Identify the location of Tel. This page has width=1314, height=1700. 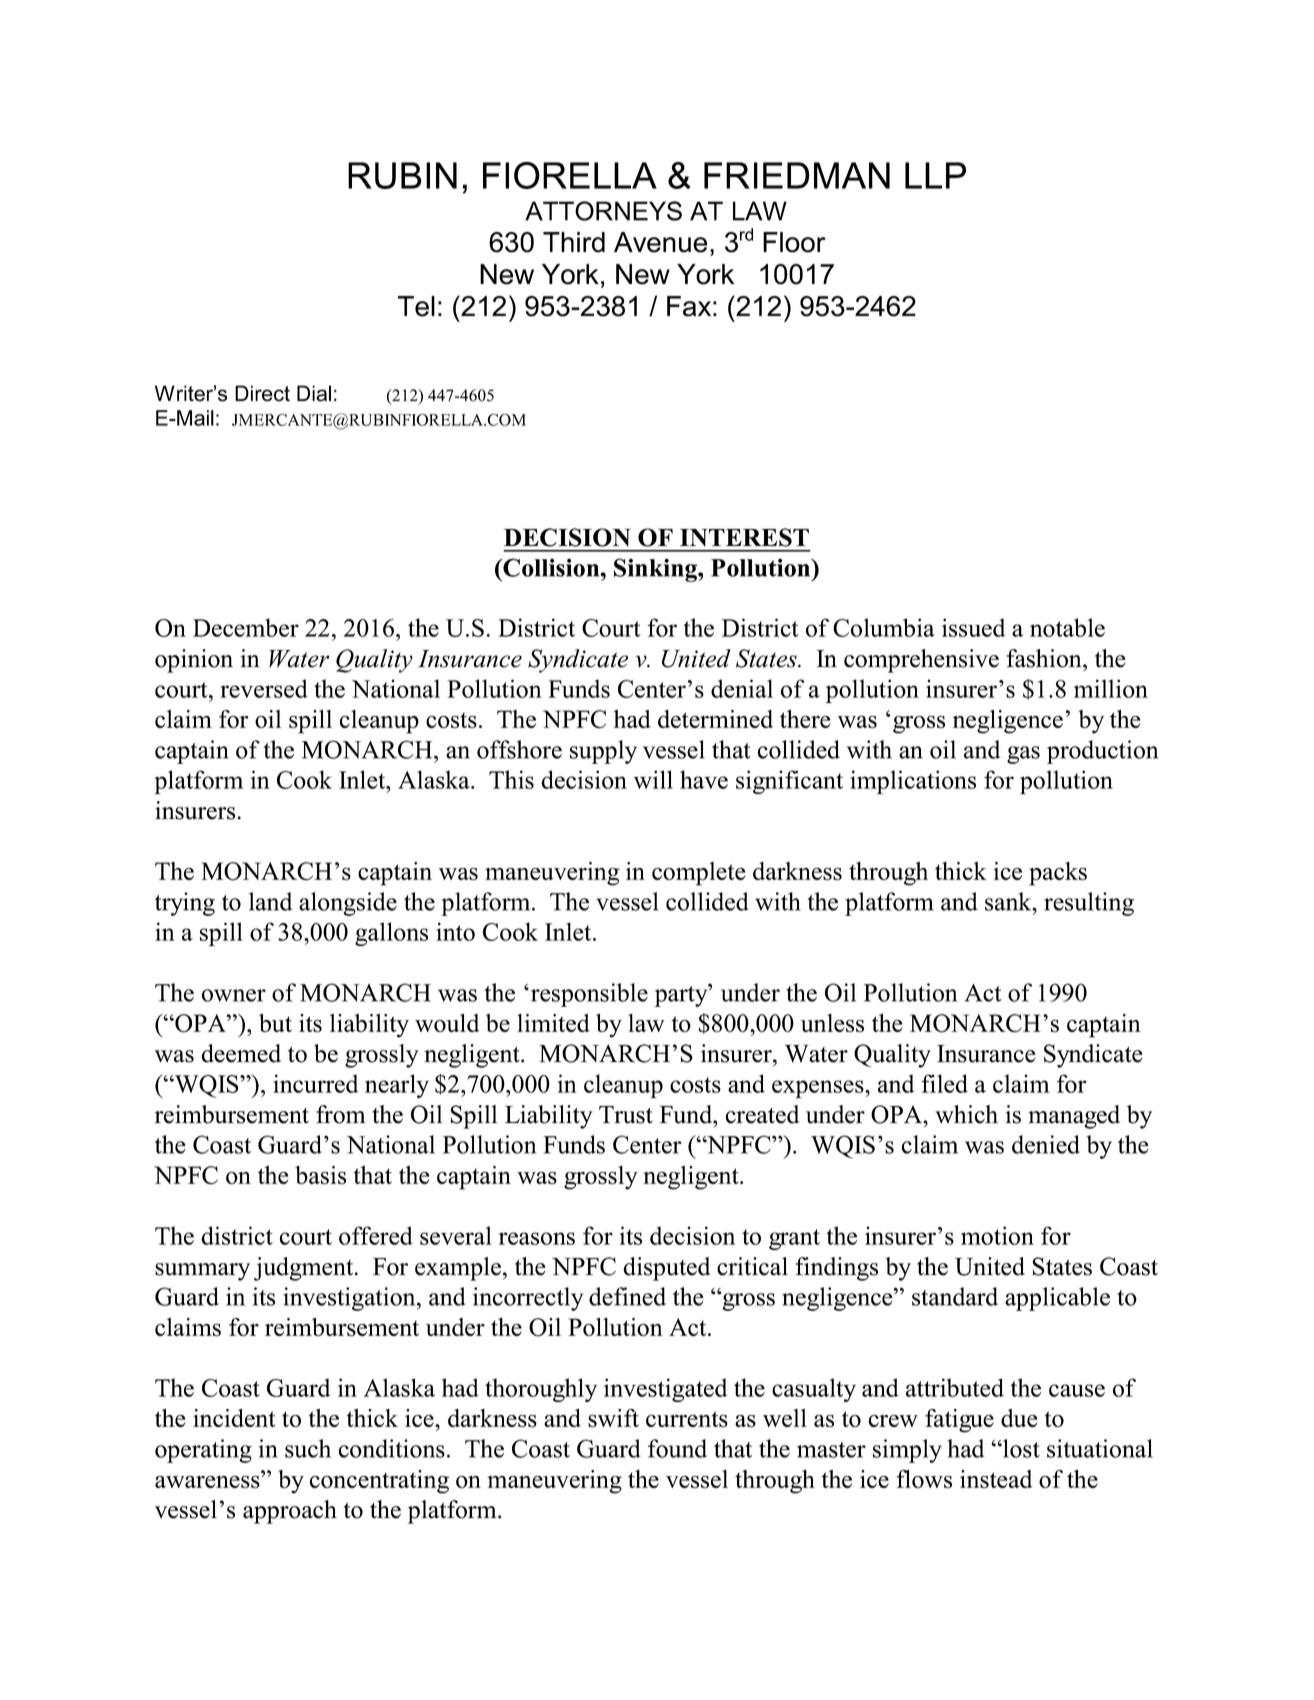
(416, 306).
